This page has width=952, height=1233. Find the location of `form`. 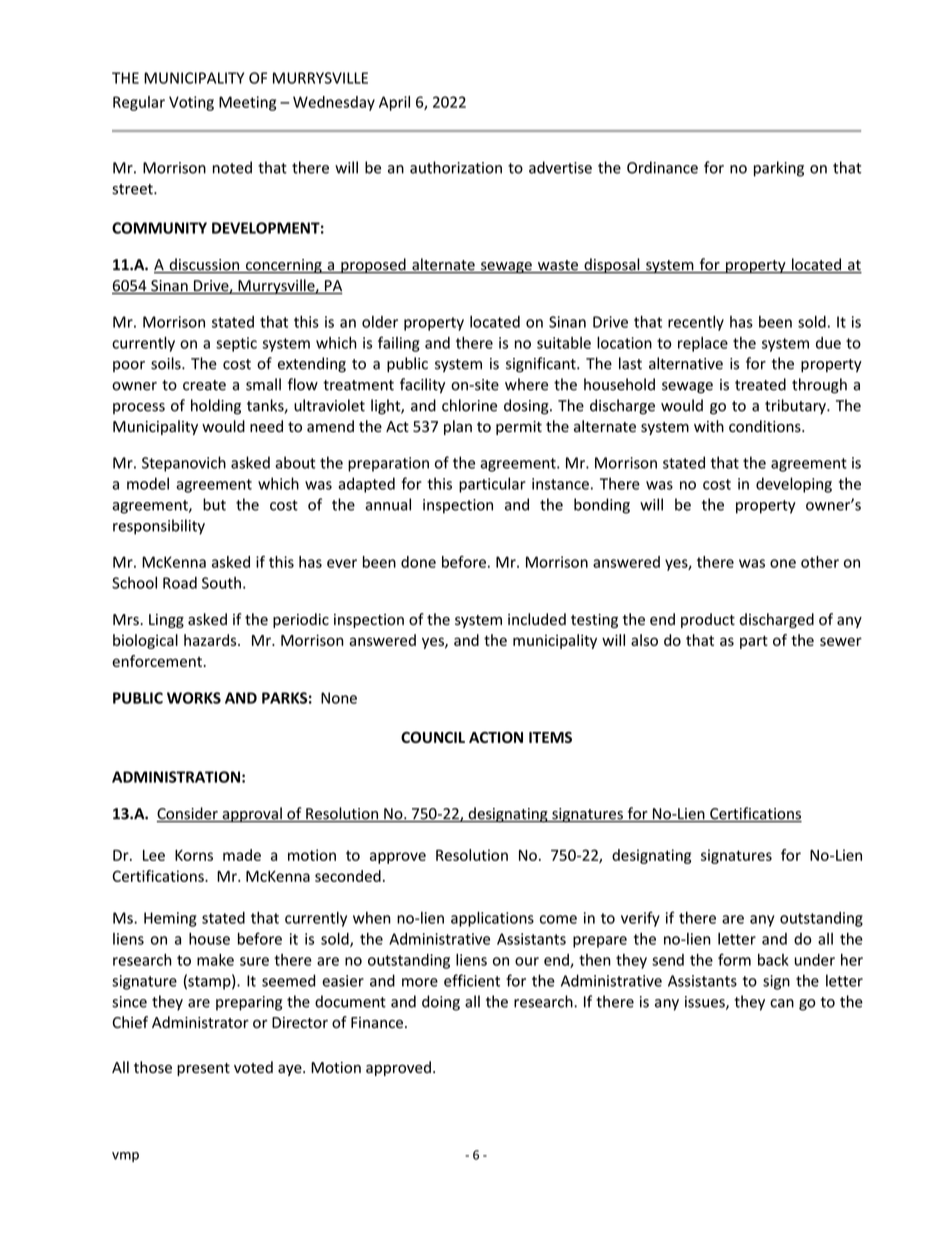

form is located at coordinates (734, 959).
